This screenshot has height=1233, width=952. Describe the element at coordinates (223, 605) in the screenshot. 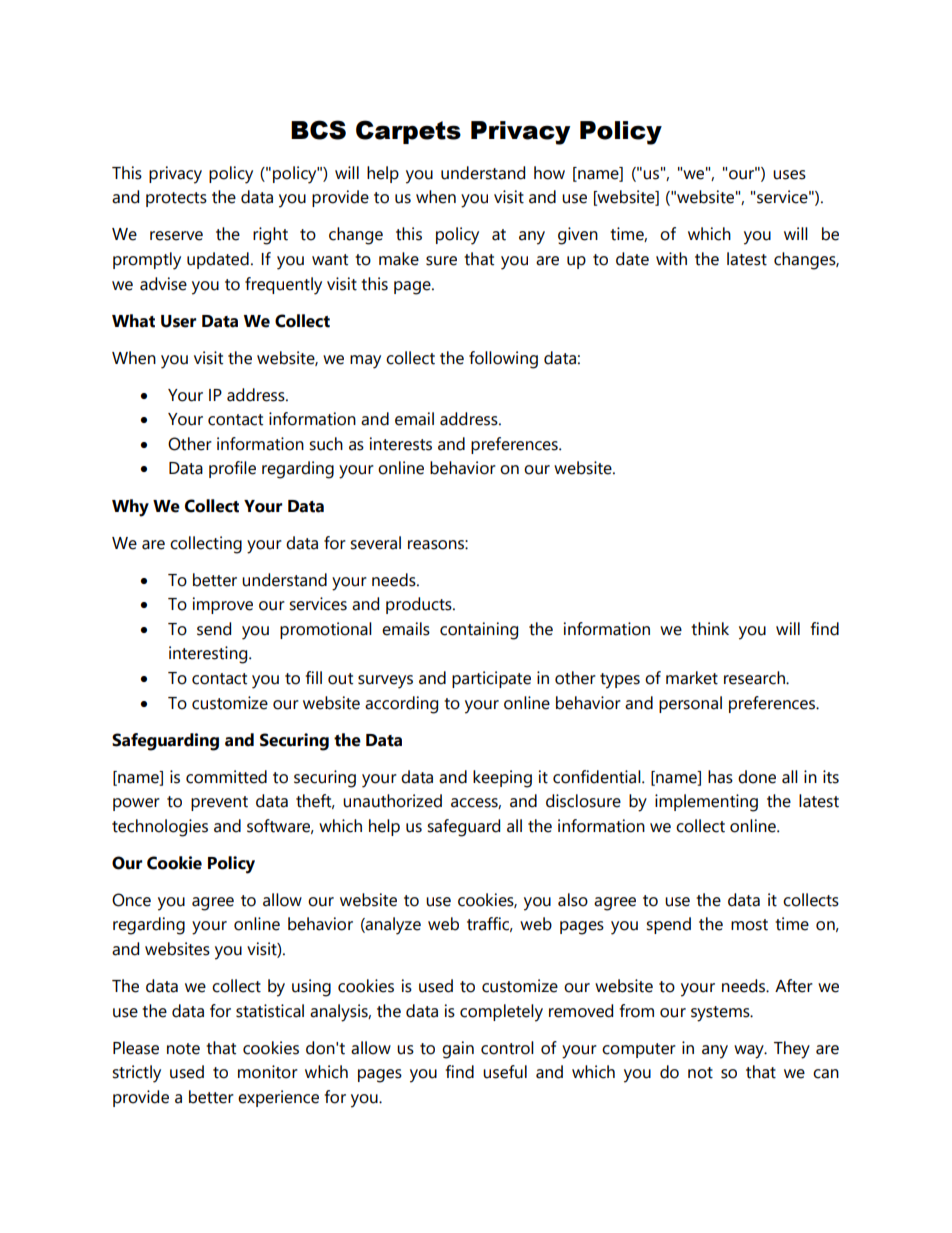

I see `improve` at that location.
